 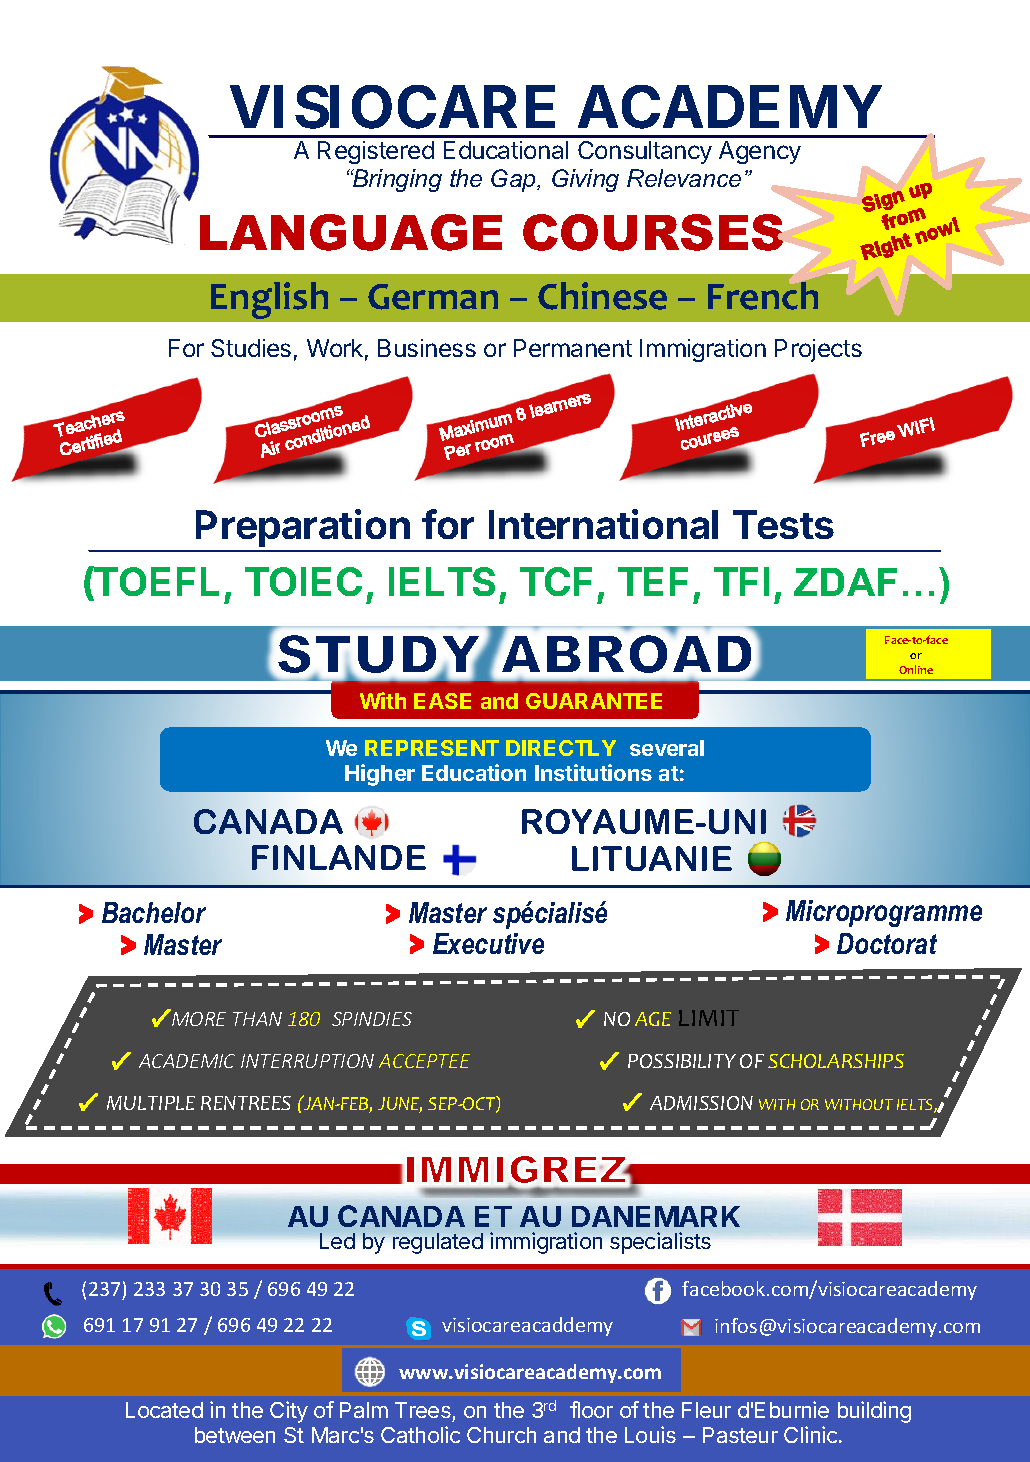 What do you see at coordinates (235, 1435) in the screenshot?
I see `between` at bounding box center [235, 1435].
